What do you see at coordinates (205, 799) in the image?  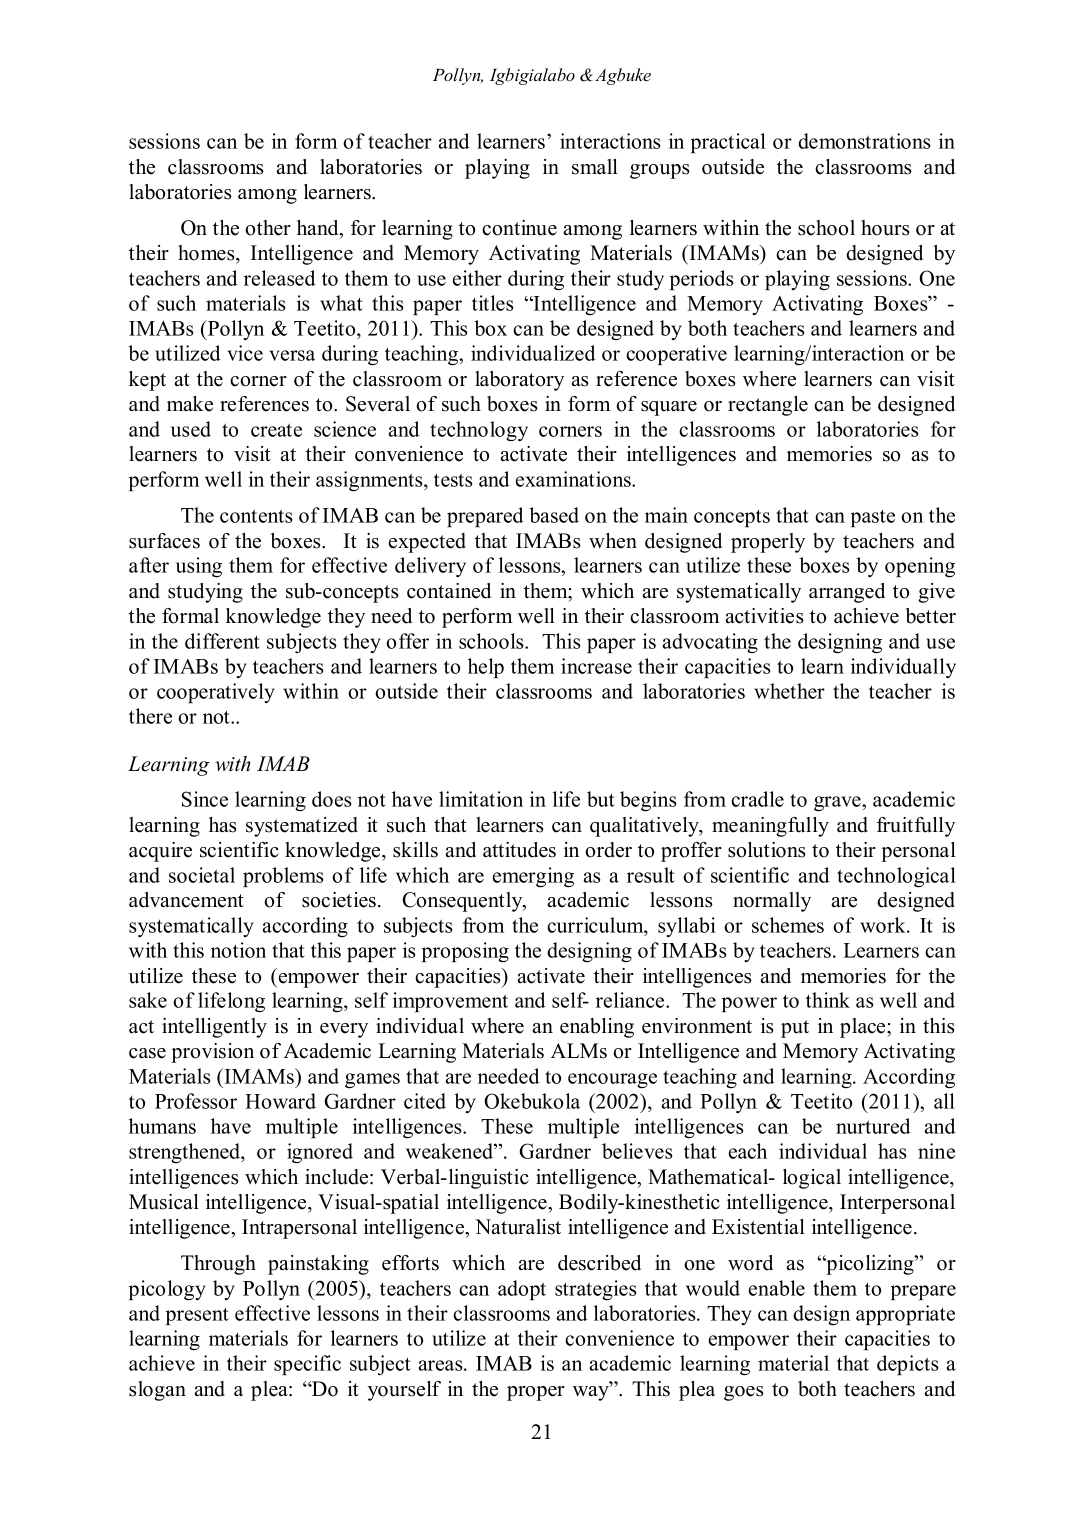 I see `Since` at bounding box center [205, 799].
